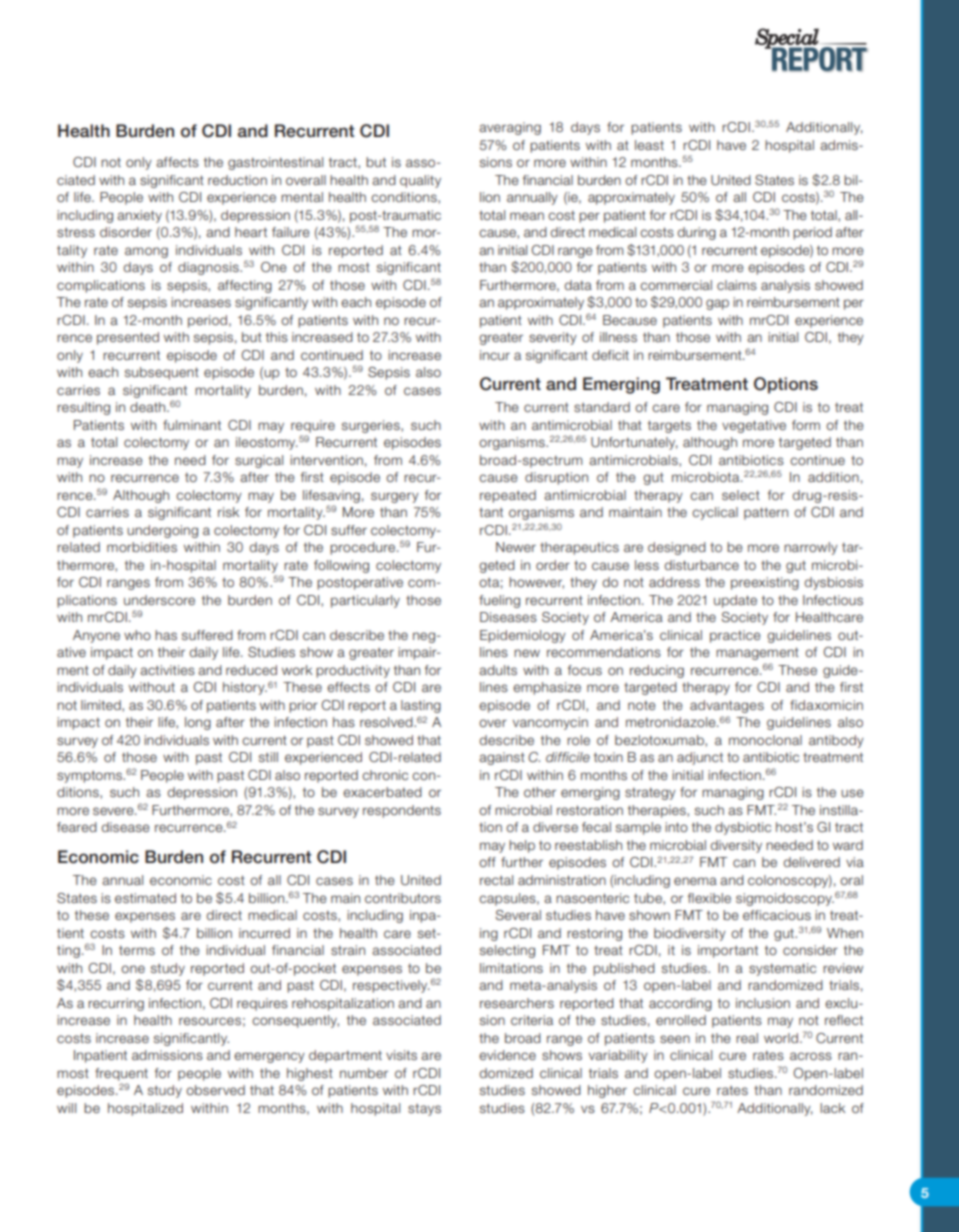  Describe the element at coordinates (735, 636) in the page. I see `practice` at that location.
